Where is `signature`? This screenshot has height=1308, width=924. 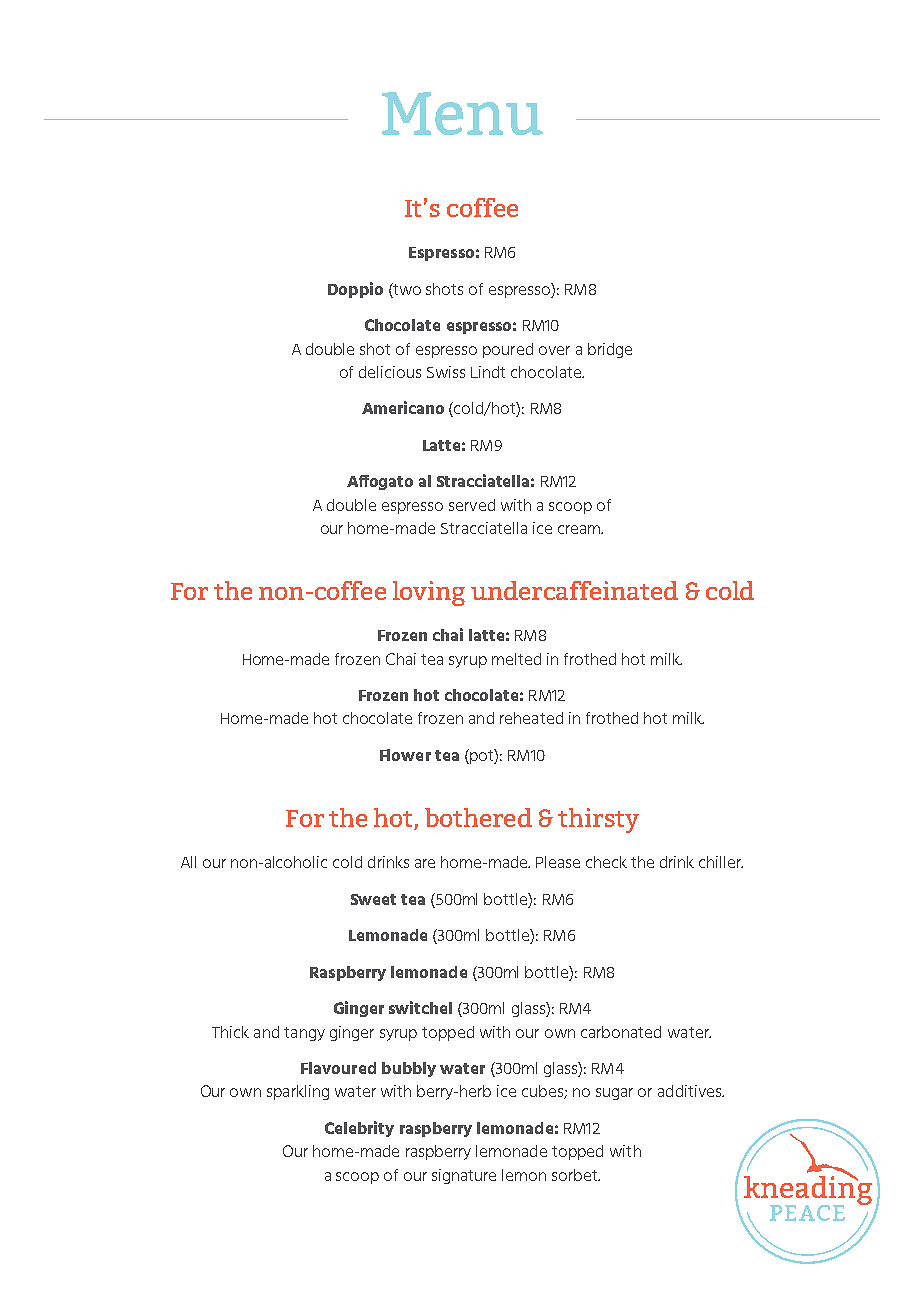 signature is located at coordinates (464, 1176).
